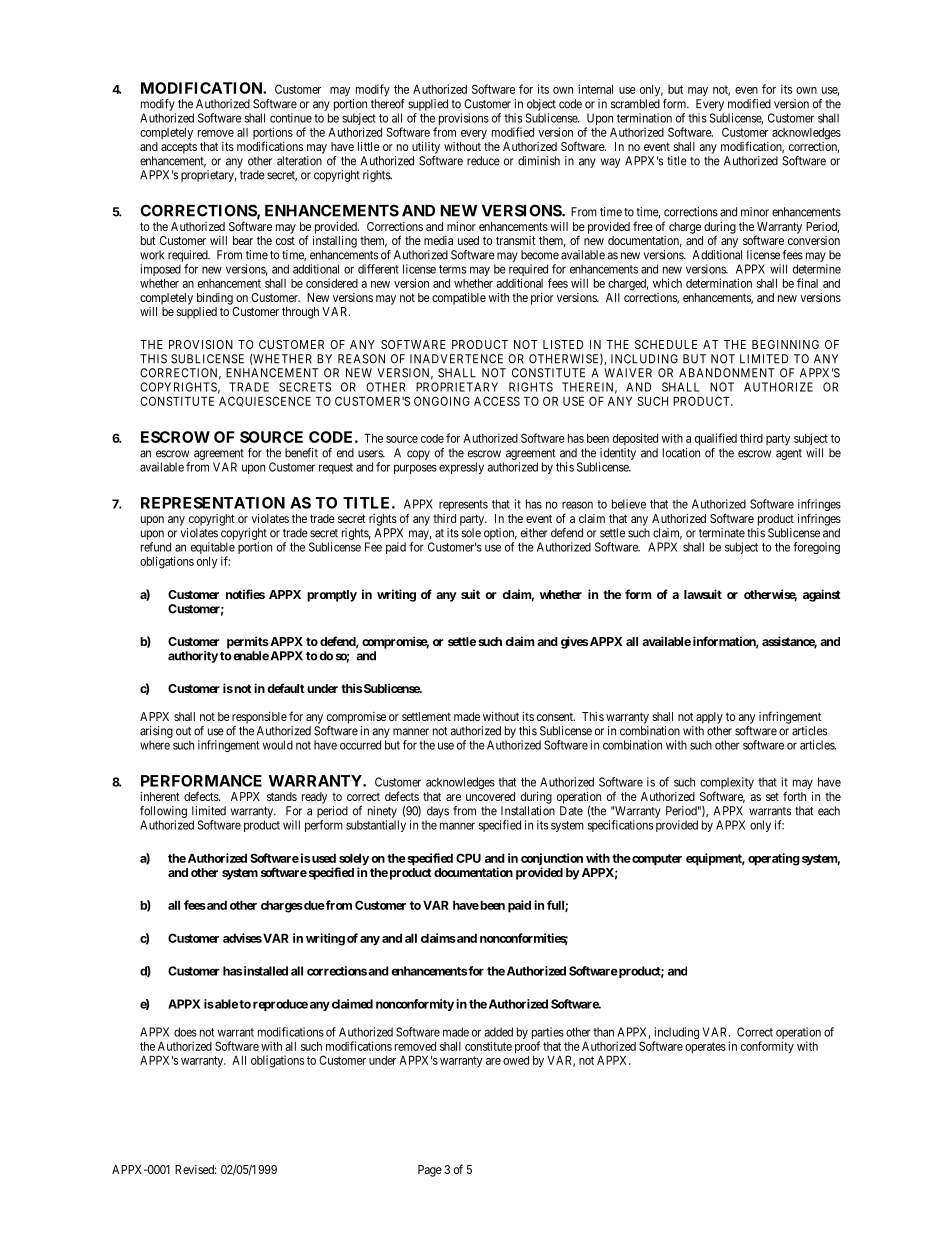 Image resolution: width=952 pixels, height=1233 pixels. I want to click on scrambled, so click(635, 104).
